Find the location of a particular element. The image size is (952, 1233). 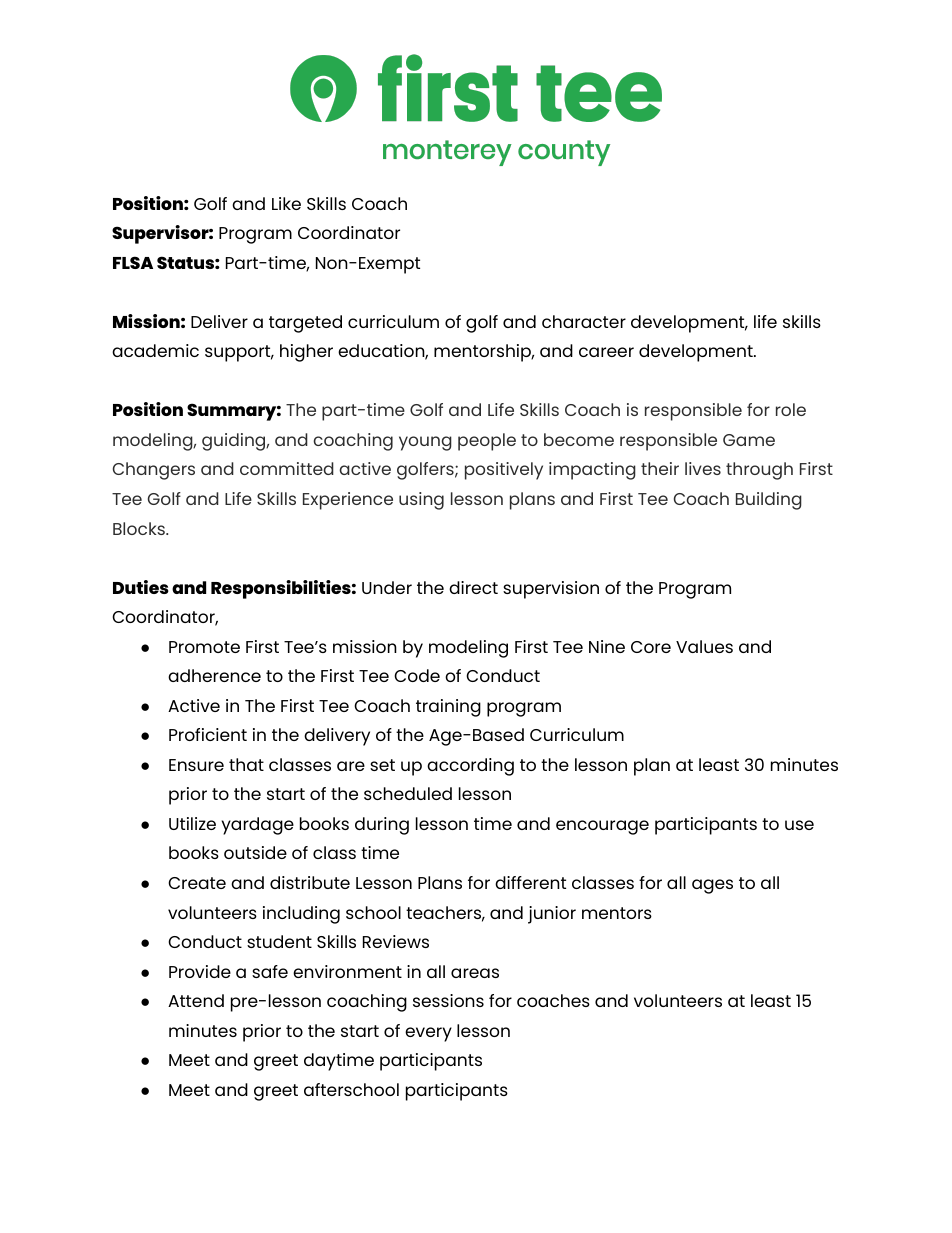

character is located at coordinates (584, 321).
